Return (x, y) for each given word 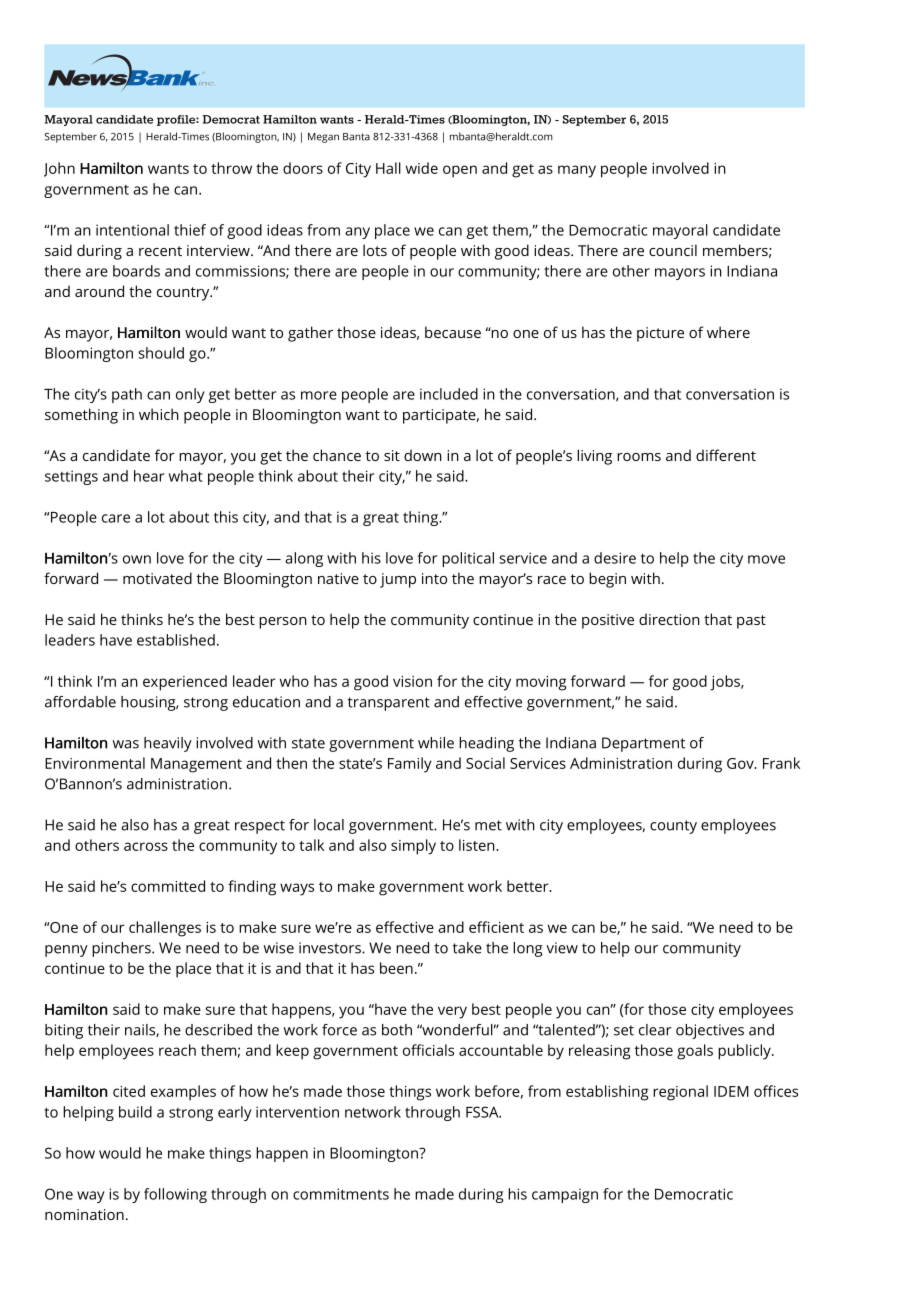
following (175, 1195)
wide (422, 168)
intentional (132, 230)
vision (412, 681)
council (673, 250)
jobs (726, 683)
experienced (185, 683)
